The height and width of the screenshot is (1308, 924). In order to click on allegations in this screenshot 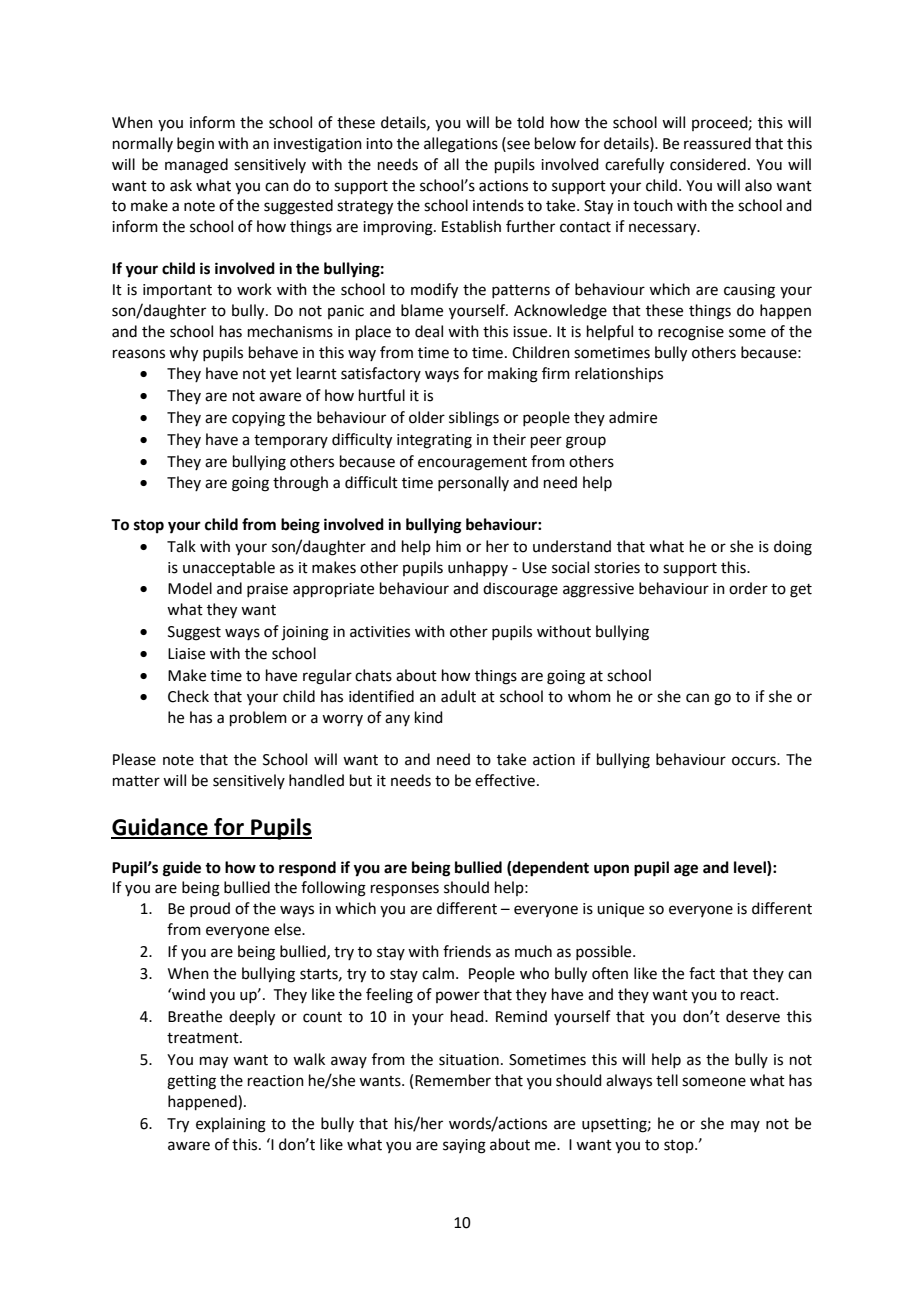, I will do `click(461, 145)`.
